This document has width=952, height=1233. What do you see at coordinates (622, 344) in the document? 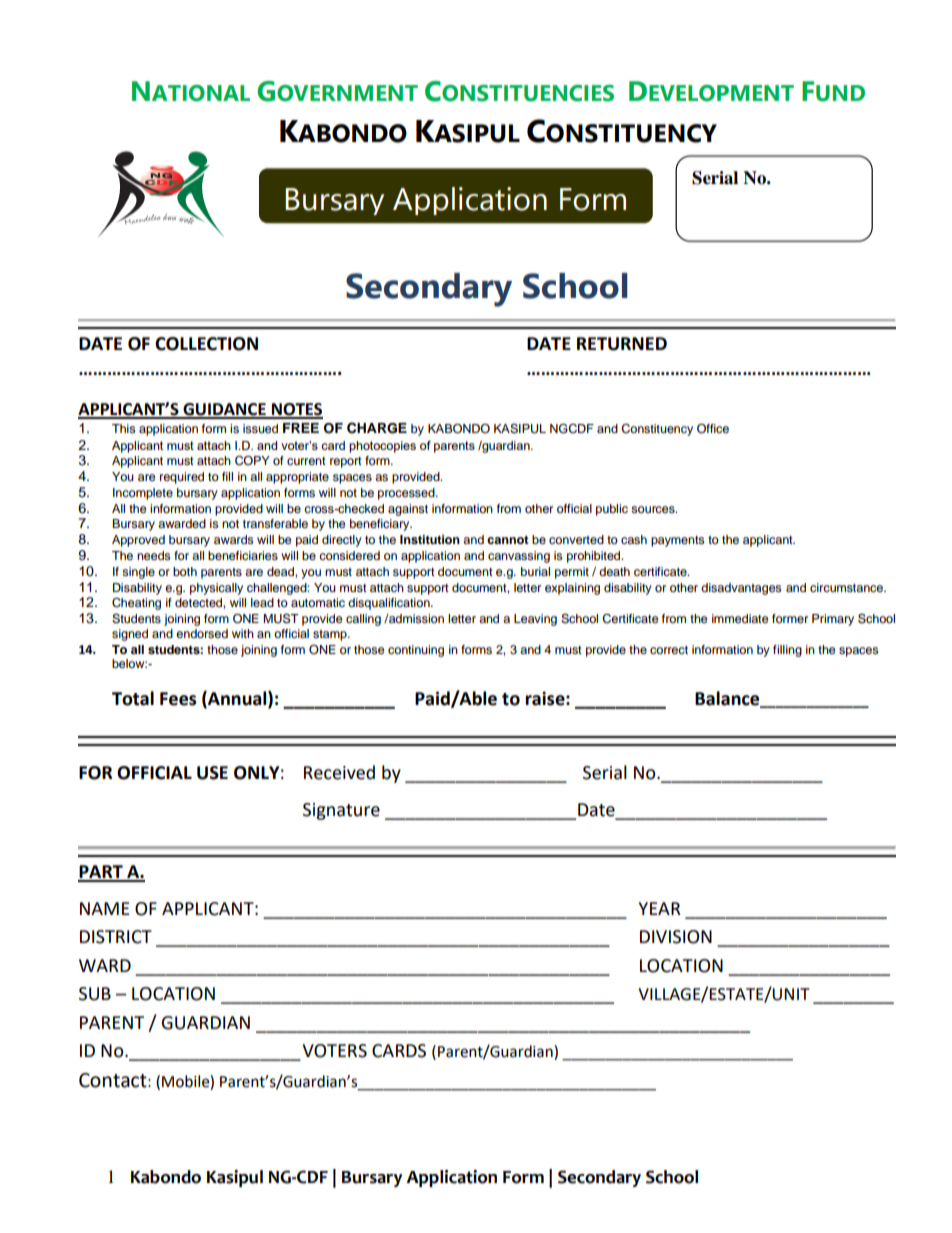
I see `RETURNED` at bounding box center [622, 344].
